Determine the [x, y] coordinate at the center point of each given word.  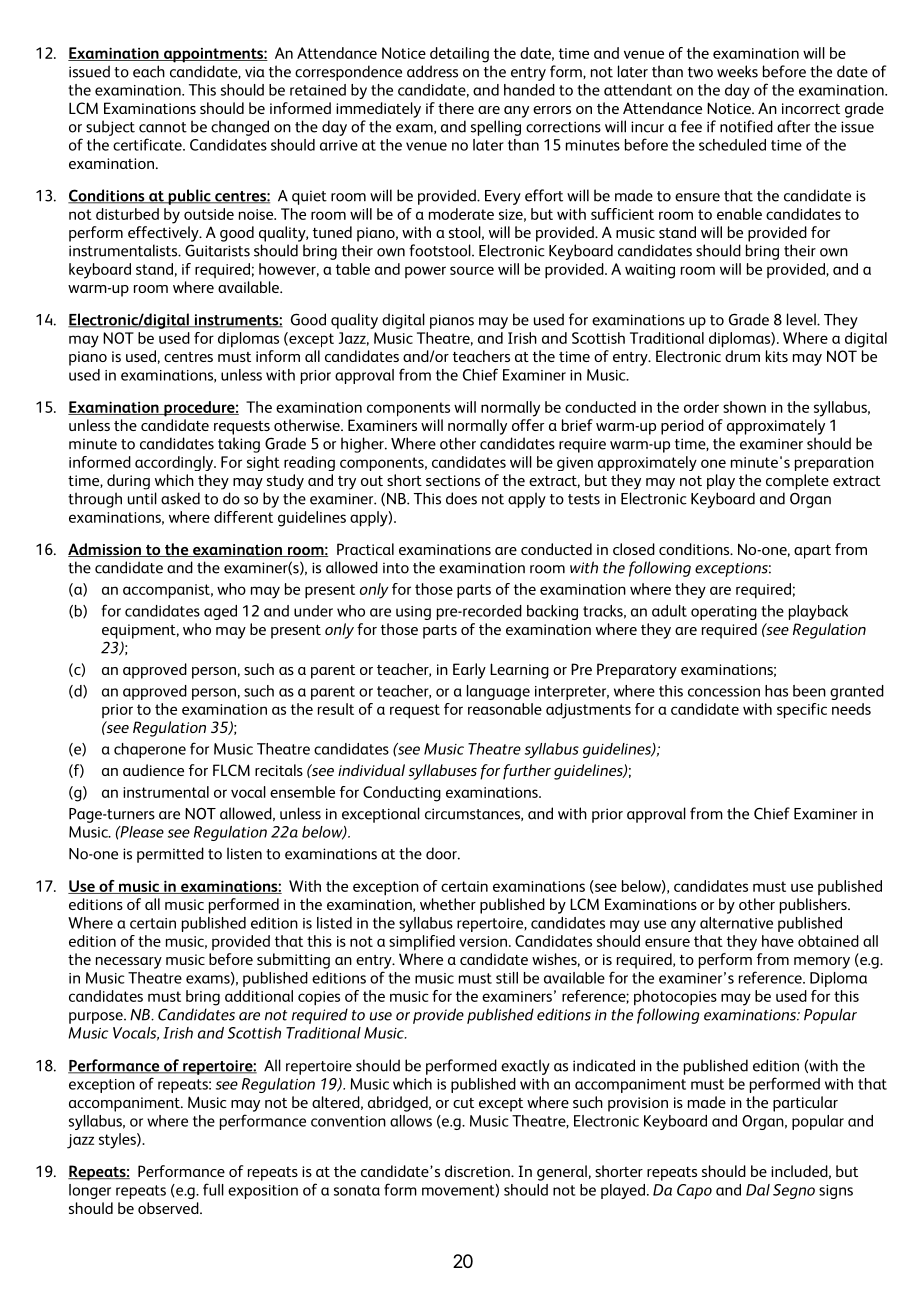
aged [220, 612]
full [213, 1189]
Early [469, 671]
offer [528, 425]
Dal [758, 1190]
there [456, 108]
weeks [737, 71]
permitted [170, 855]
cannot [163, 127]
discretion [478, 1171]
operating [724, 613]
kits [777, 356]
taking [239, 445]
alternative [736, 923]
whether [448, 904]
